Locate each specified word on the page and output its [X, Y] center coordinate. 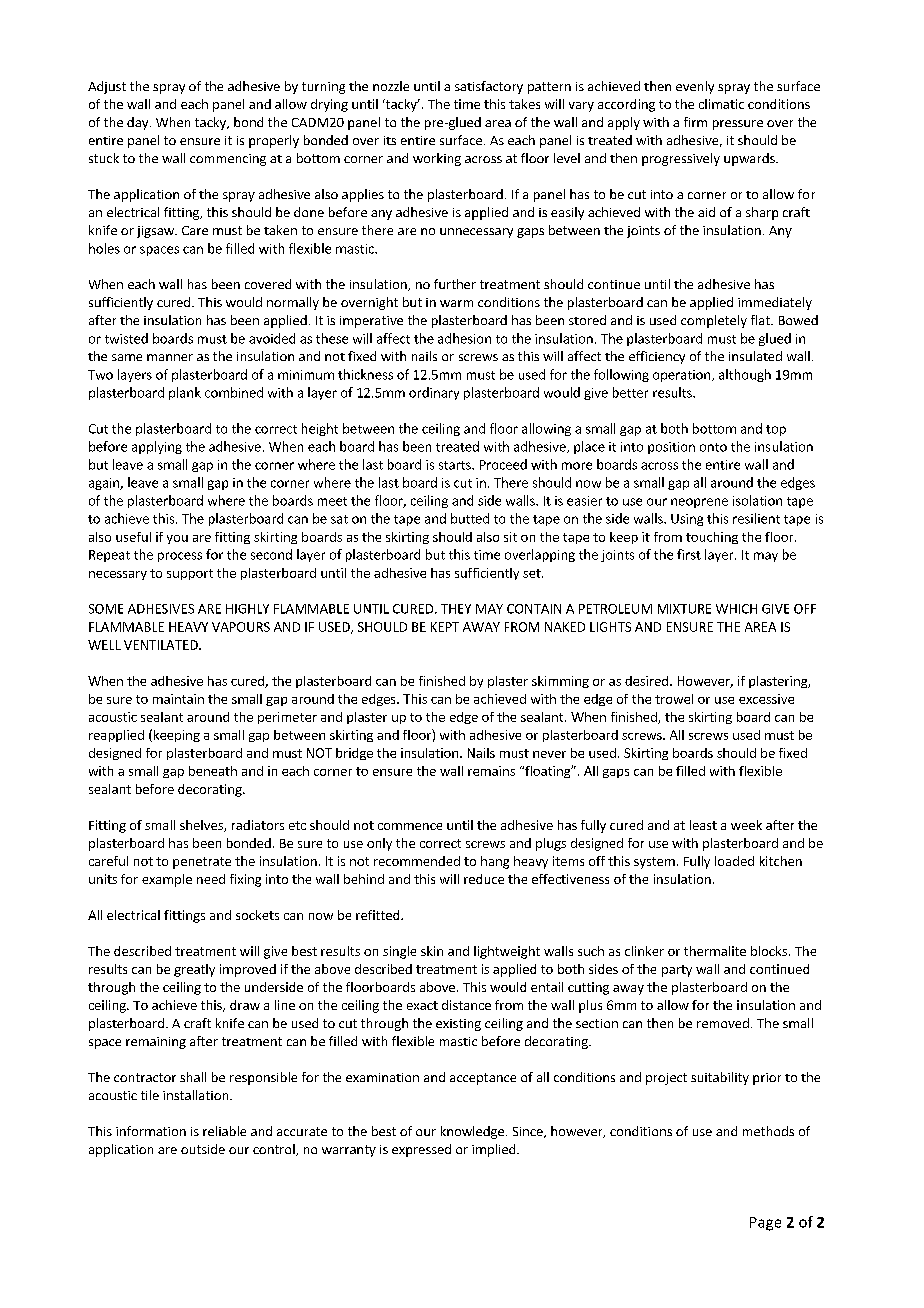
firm [695, 122]
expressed [421, 1150]
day [139, 123]
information [151, 1131]
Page [765, 1224]
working [437, 159]
